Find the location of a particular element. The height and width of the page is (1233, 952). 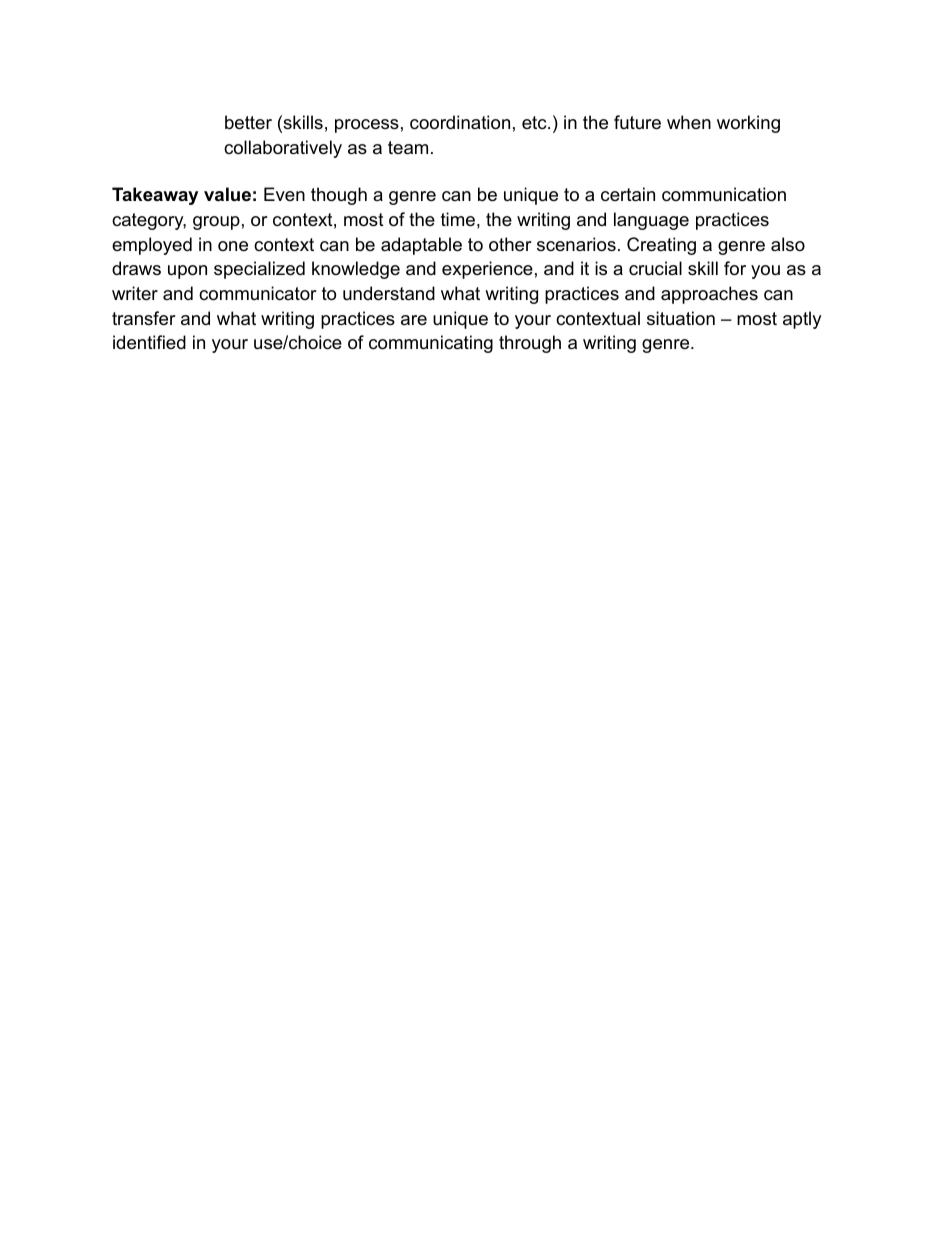

identified is located at coordinates (149, 342).
